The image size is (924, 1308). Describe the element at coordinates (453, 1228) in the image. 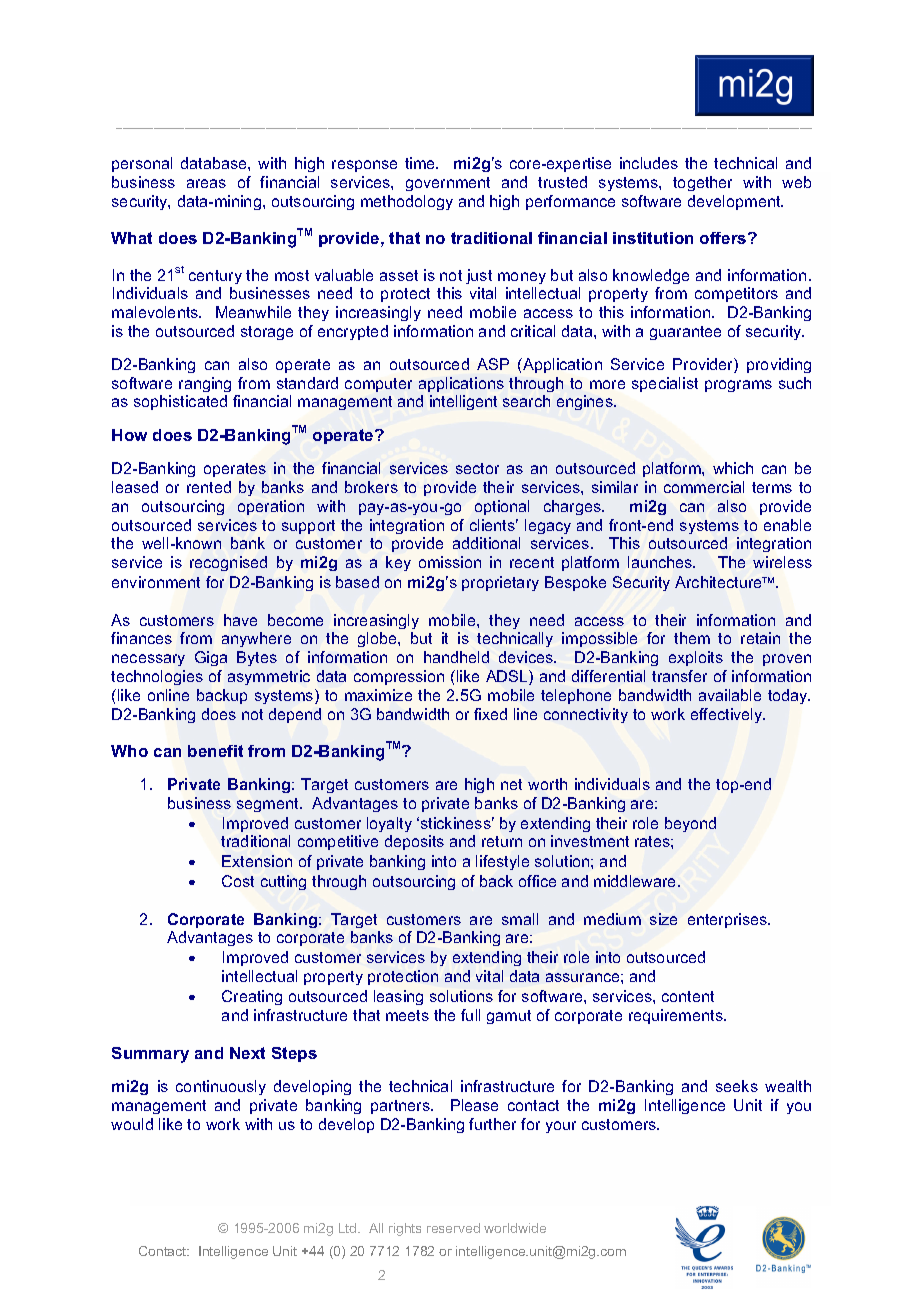

I see `reserved` at that location.
